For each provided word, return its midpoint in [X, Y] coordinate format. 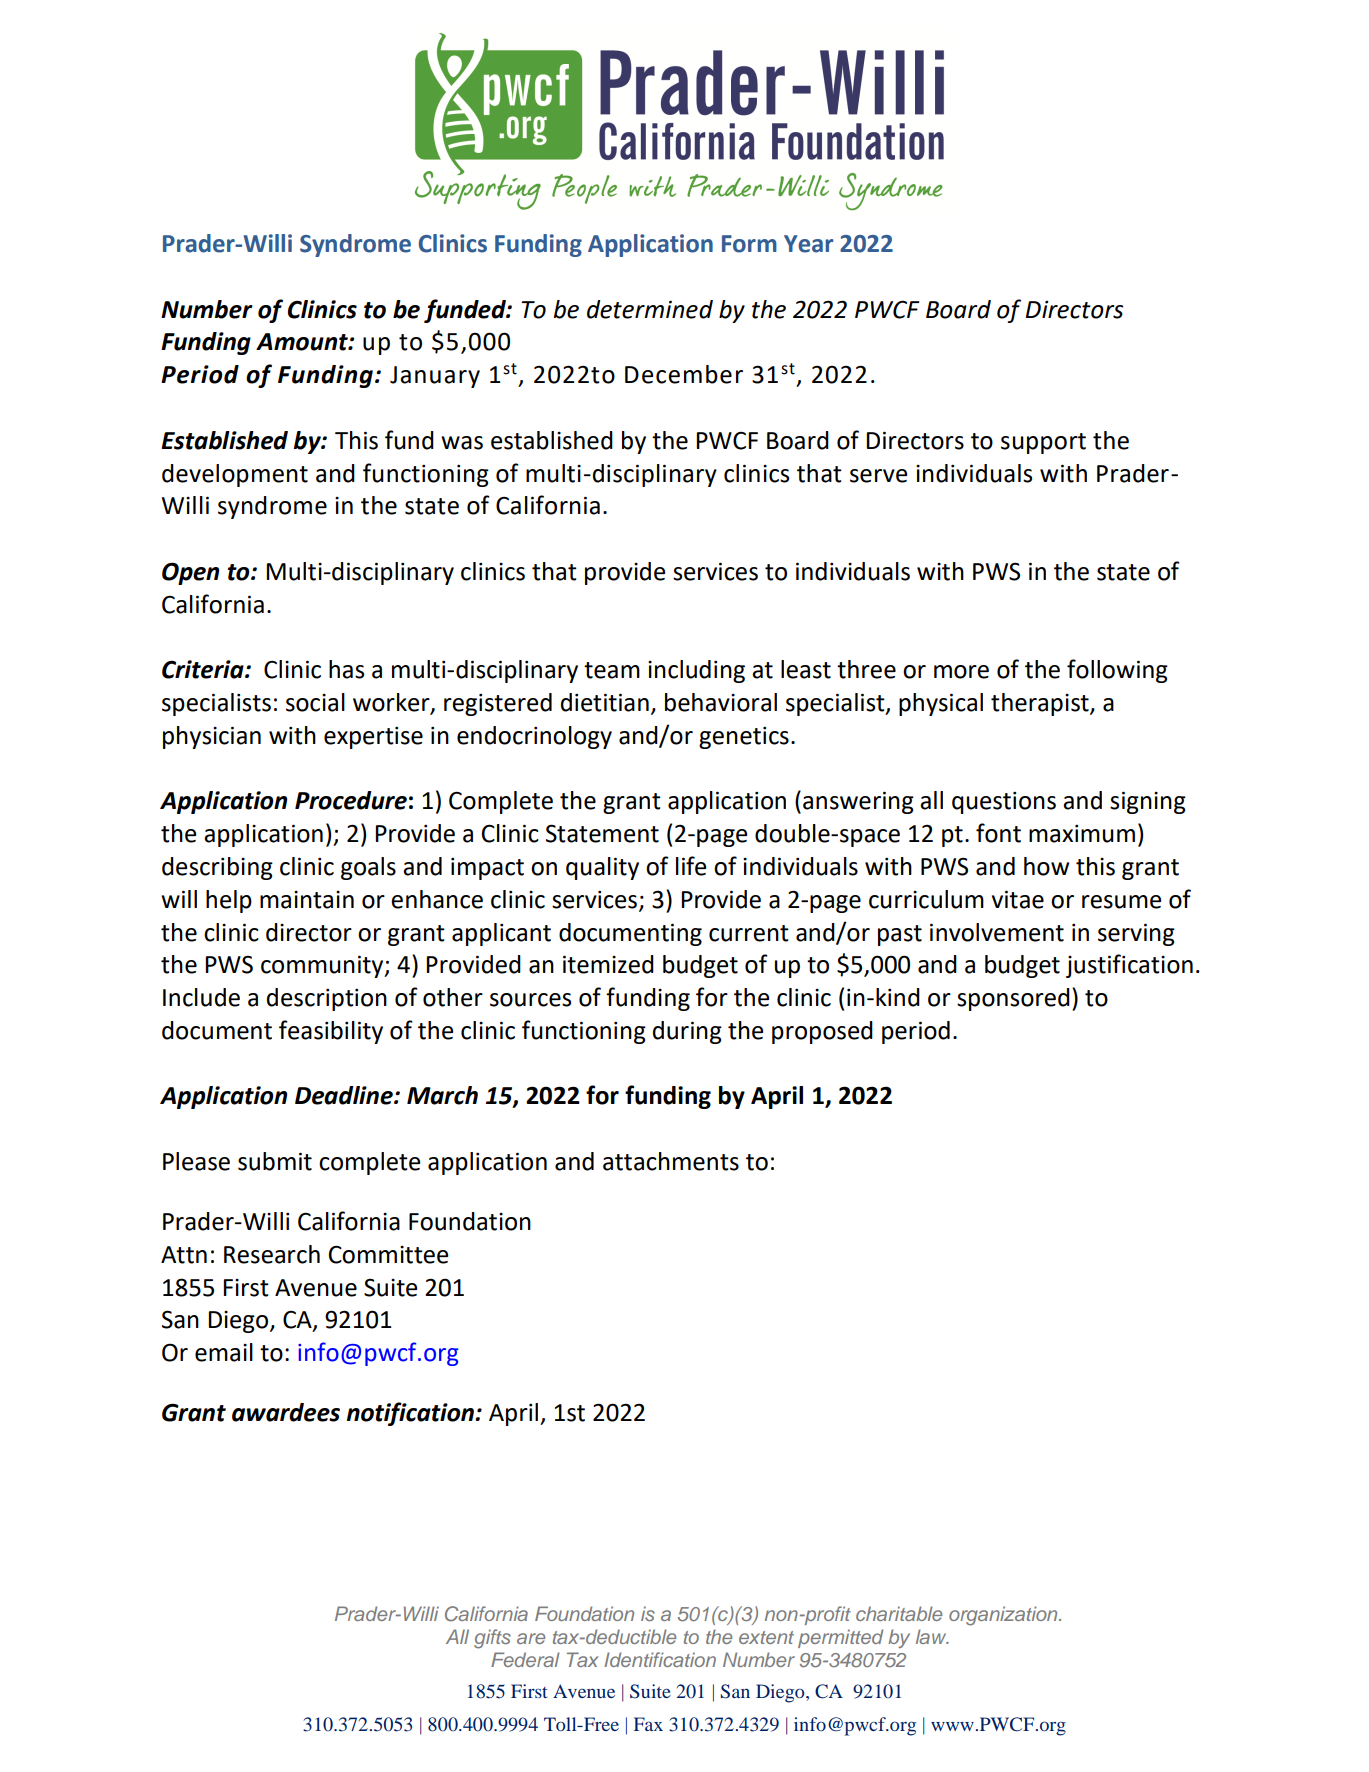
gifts [492, 1639]
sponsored [1013, 999]
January [435, 377]
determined [650, 309]
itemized [608, 964]
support [1043, 443]
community [323, 966]
